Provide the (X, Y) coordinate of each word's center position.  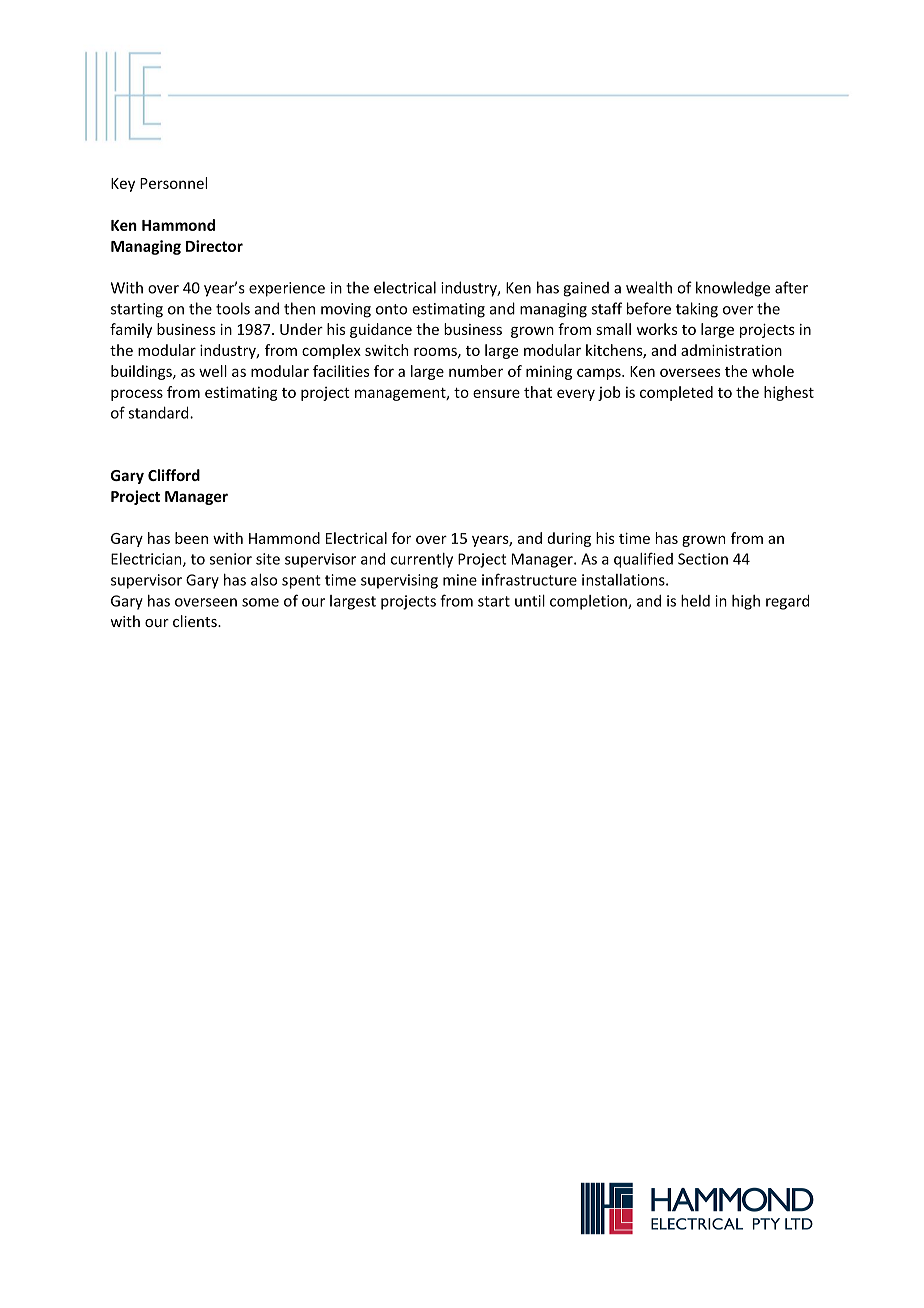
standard (159, 412)
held (695, 601)
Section (703, 559)
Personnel (173, 183)
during (569, 539)
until (530, 600)
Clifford (174, 475)
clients (196, 621)
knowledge (733, 289)
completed (676, 393)
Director (214, 246)
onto (391, 309)
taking (697, 310)
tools (233, 308)
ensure (496, 393)
